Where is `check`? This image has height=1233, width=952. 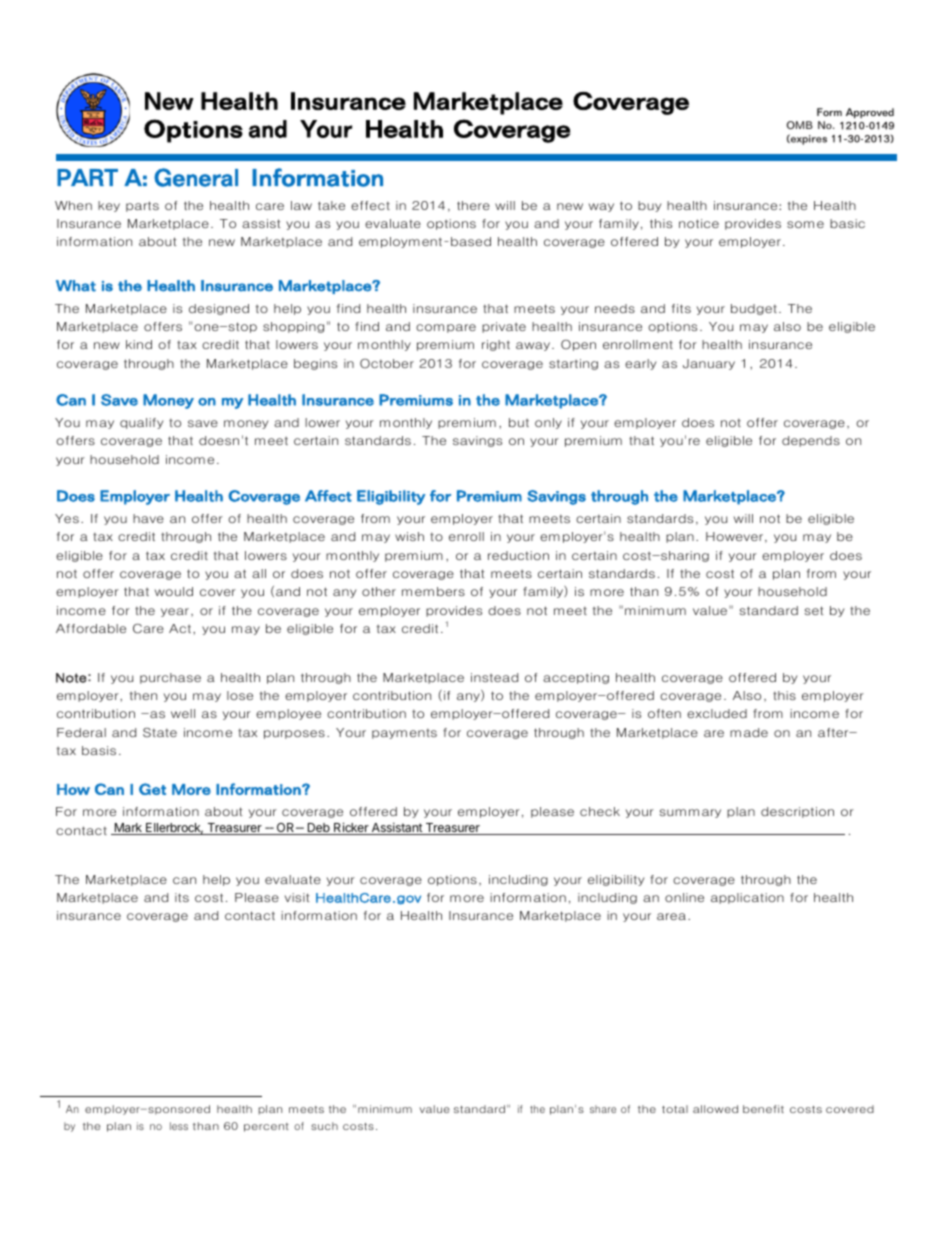 check is located at coordinates (600, 811).
